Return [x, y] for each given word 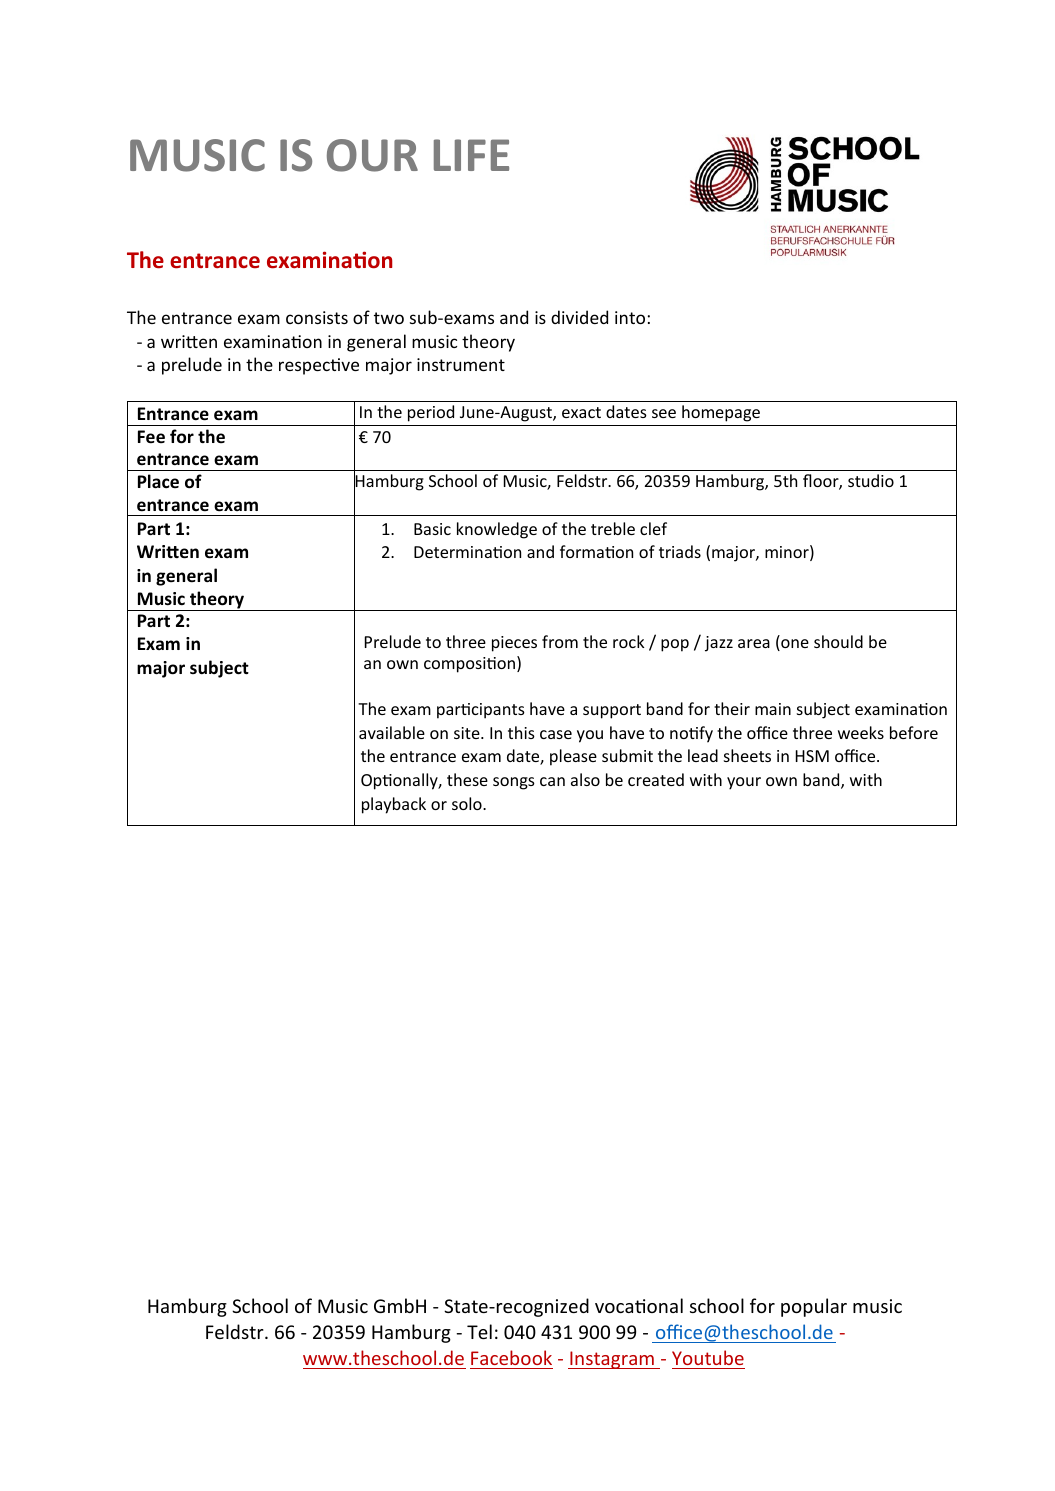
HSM [812, 756]
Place [158, 481]
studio [871, 480]
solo [468, 803]
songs [514, 783]
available [392, 732]
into [630, 317]
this [521, 732]
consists [317, 317]
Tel [479, 1331]
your [744, 783]
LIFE [471, 155]
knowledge [497, 530]
